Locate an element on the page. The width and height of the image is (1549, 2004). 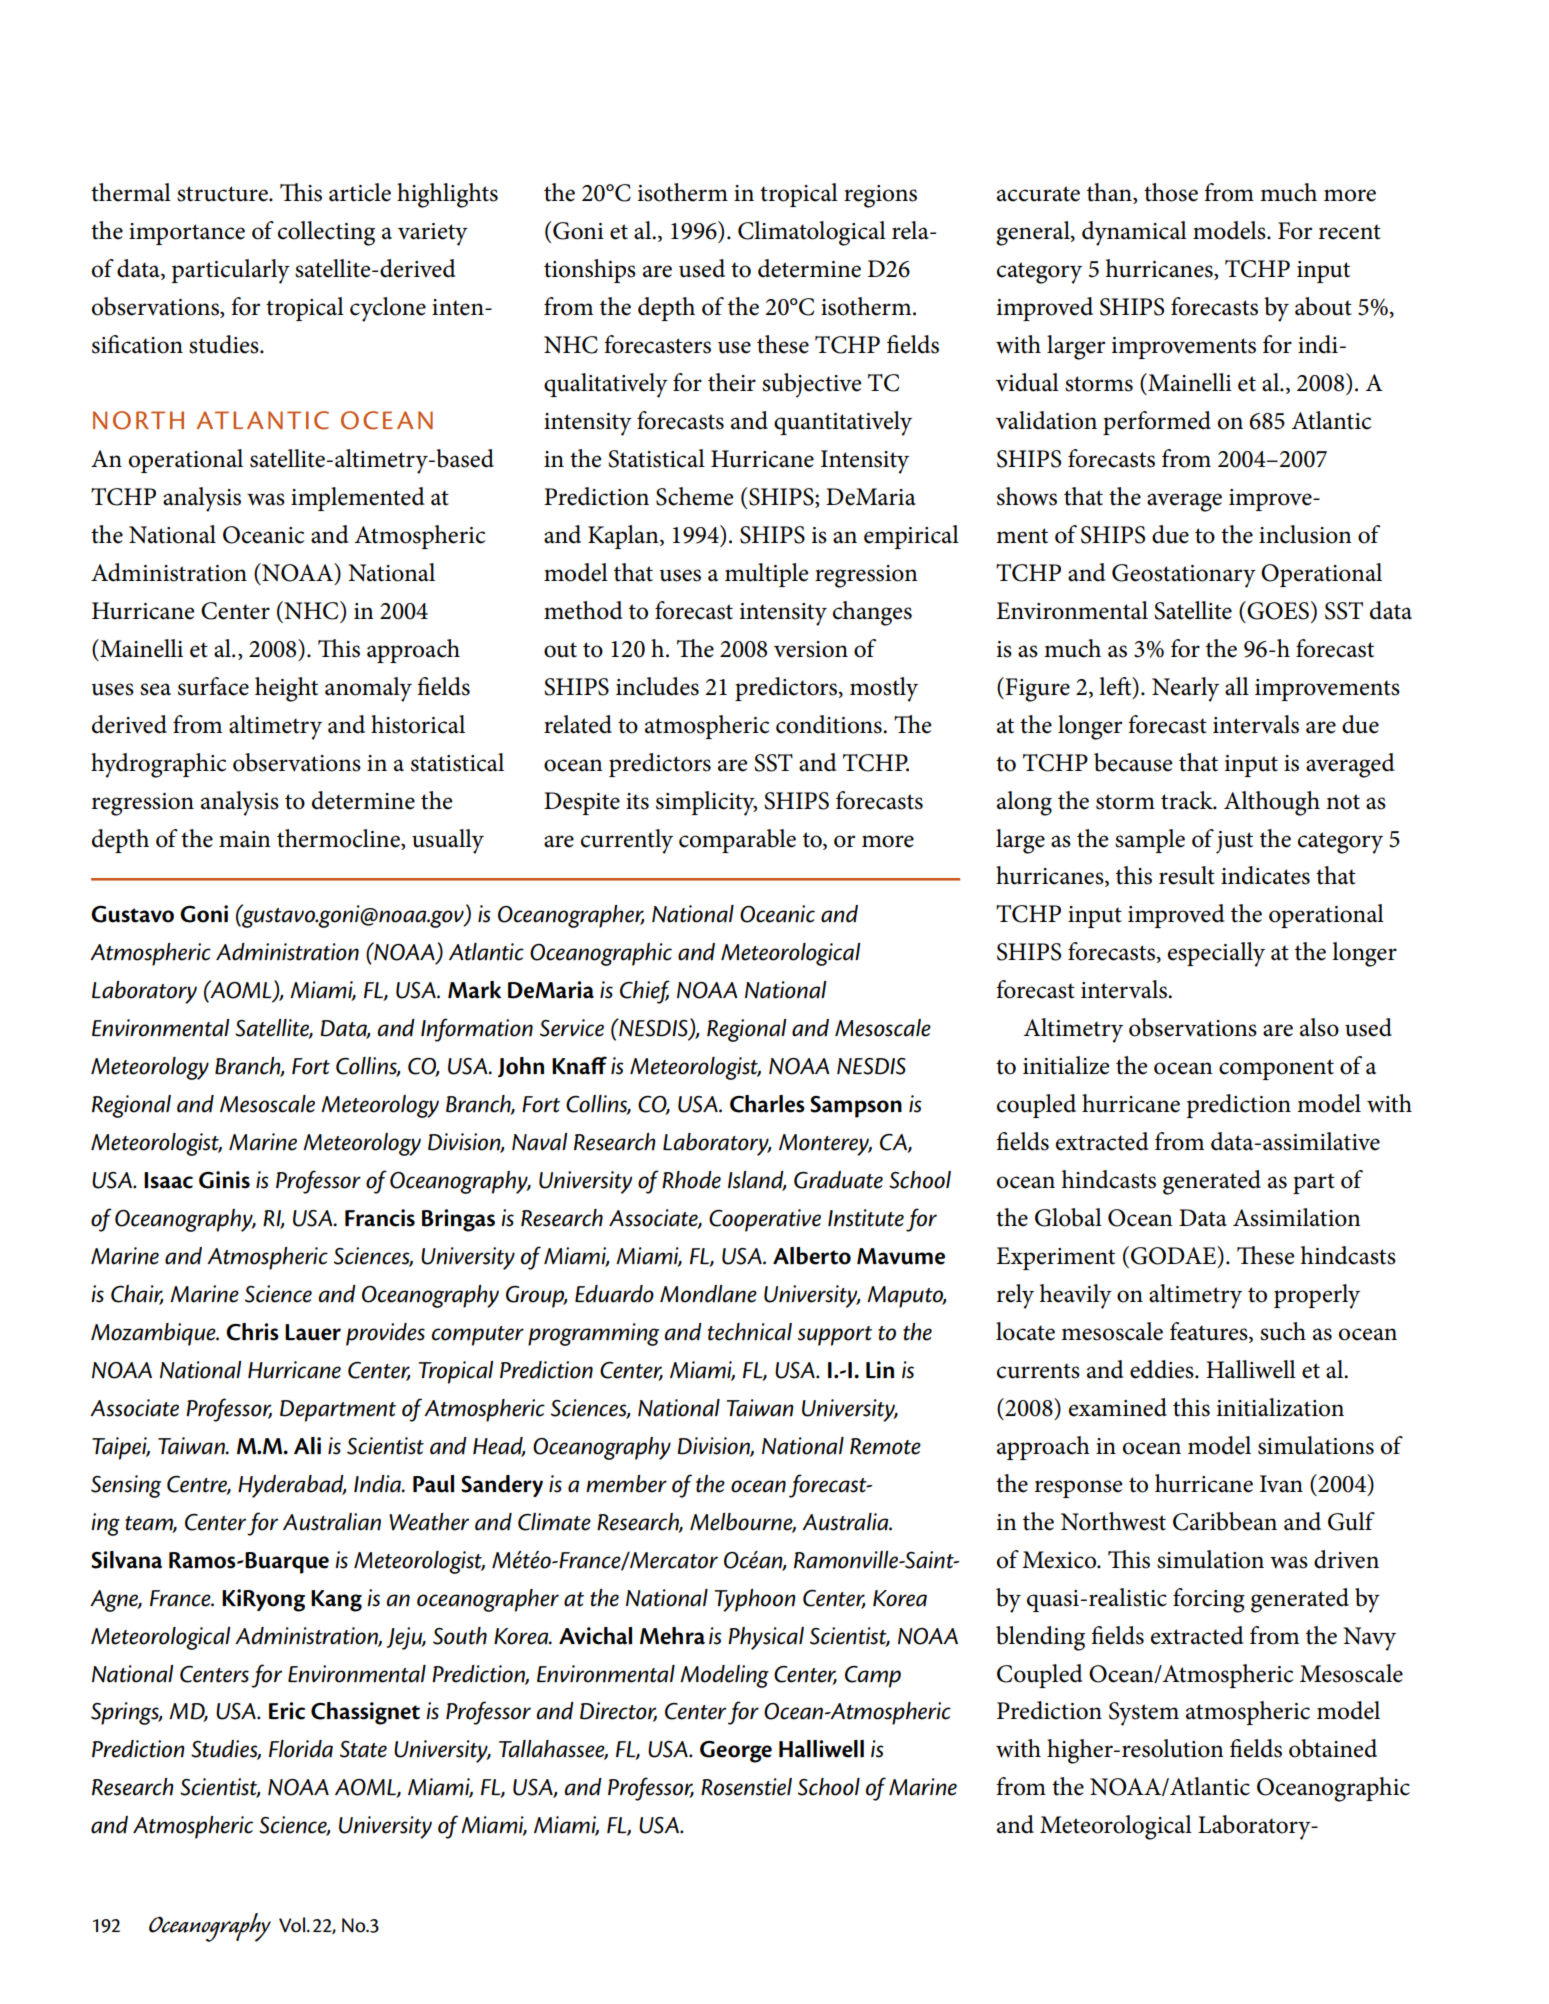
height is located at coordinates (286, 689).
